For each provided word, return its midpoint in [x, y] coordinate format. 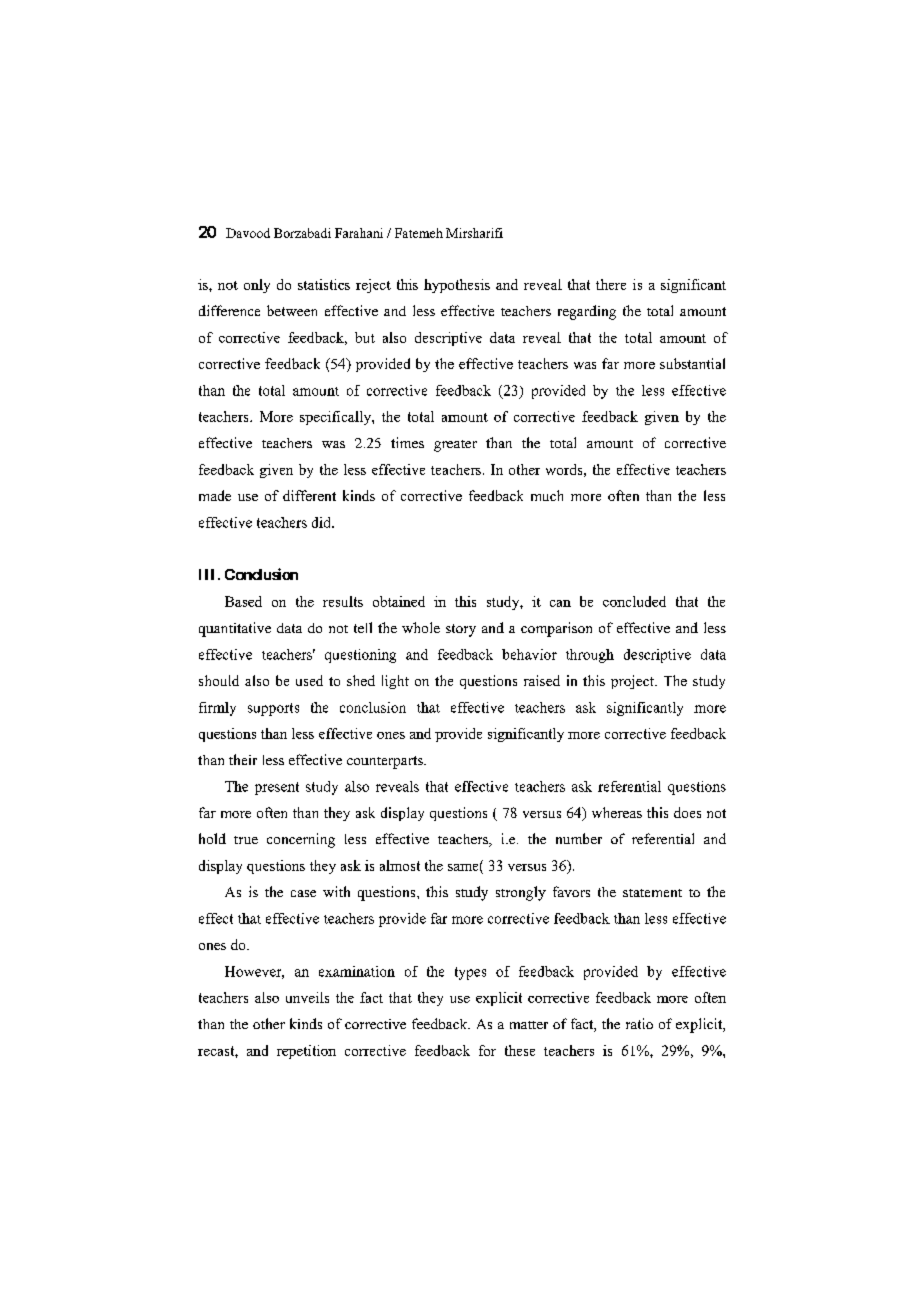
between [292, 310]
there [611, 284]
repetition [306, 1052]
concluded [634, 601]
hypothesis [457, 286]
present [277, 788]
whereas [617, 812]
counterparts [386, 762]
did [322, 522]
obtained [399, 601]
